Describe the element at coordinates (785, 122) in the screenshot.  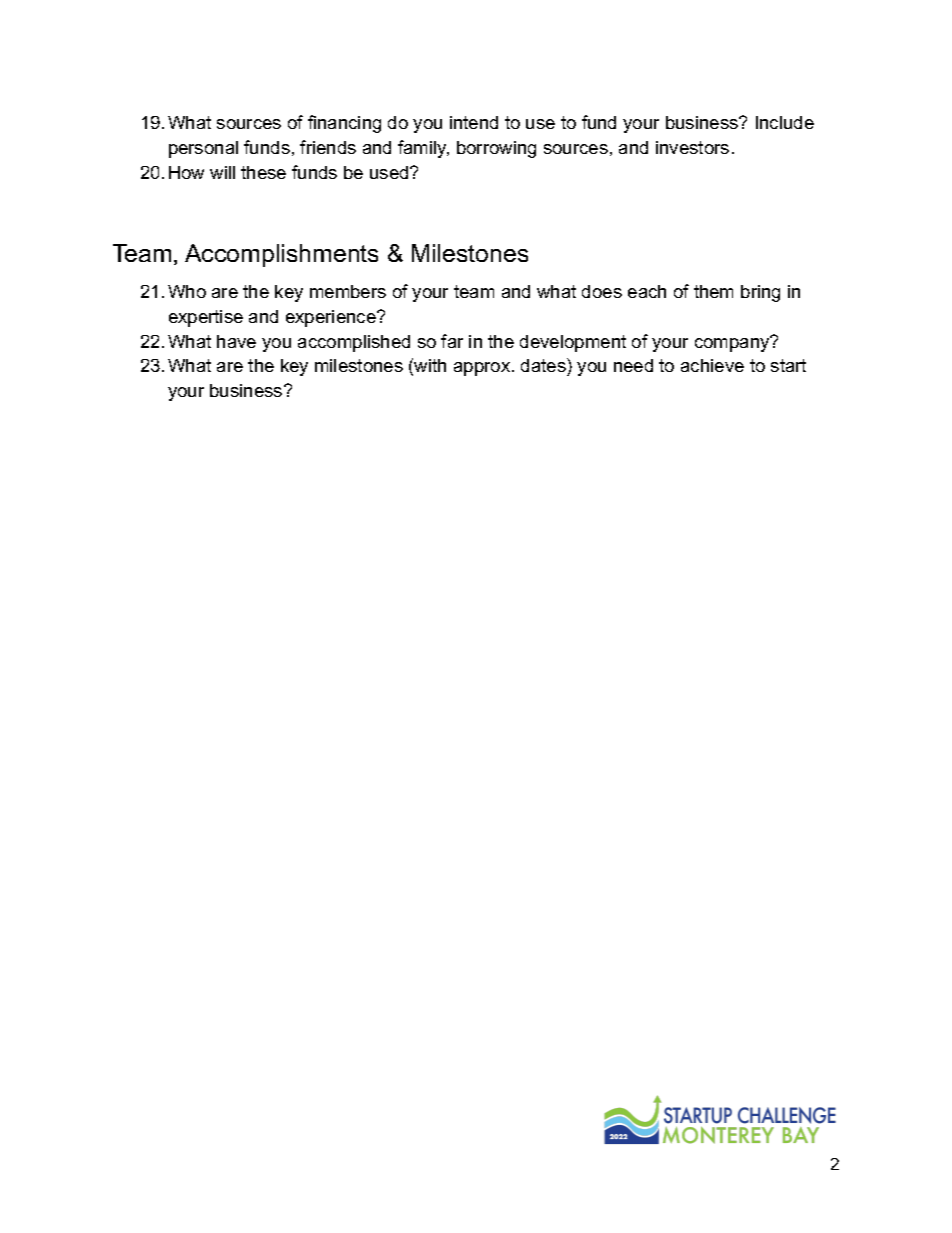
I see `Include` at that location.
